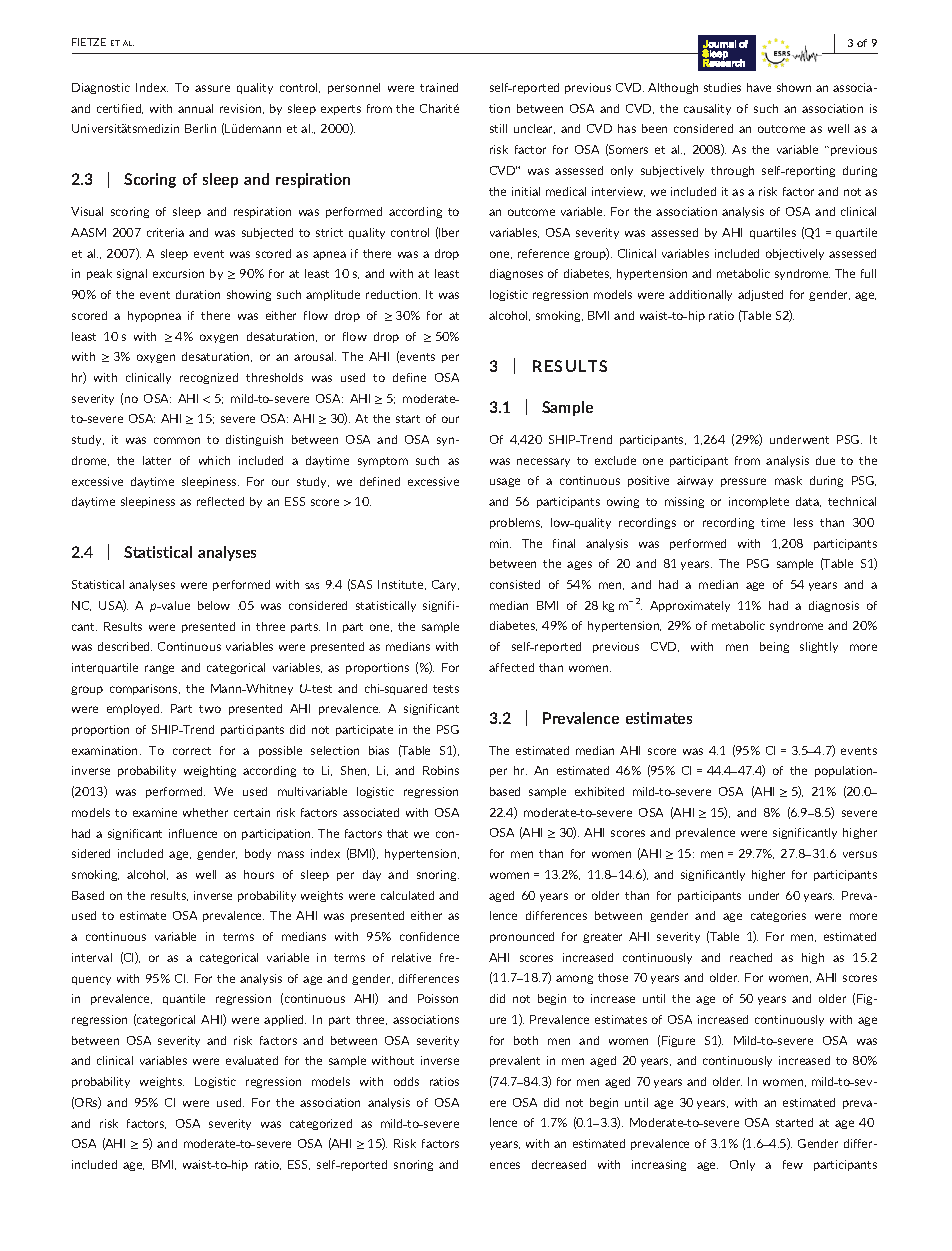 This screenshot has height=1251, width=952. Describe the element at coordinates (774, 647) in the screenshot. I see `being` at that location.
